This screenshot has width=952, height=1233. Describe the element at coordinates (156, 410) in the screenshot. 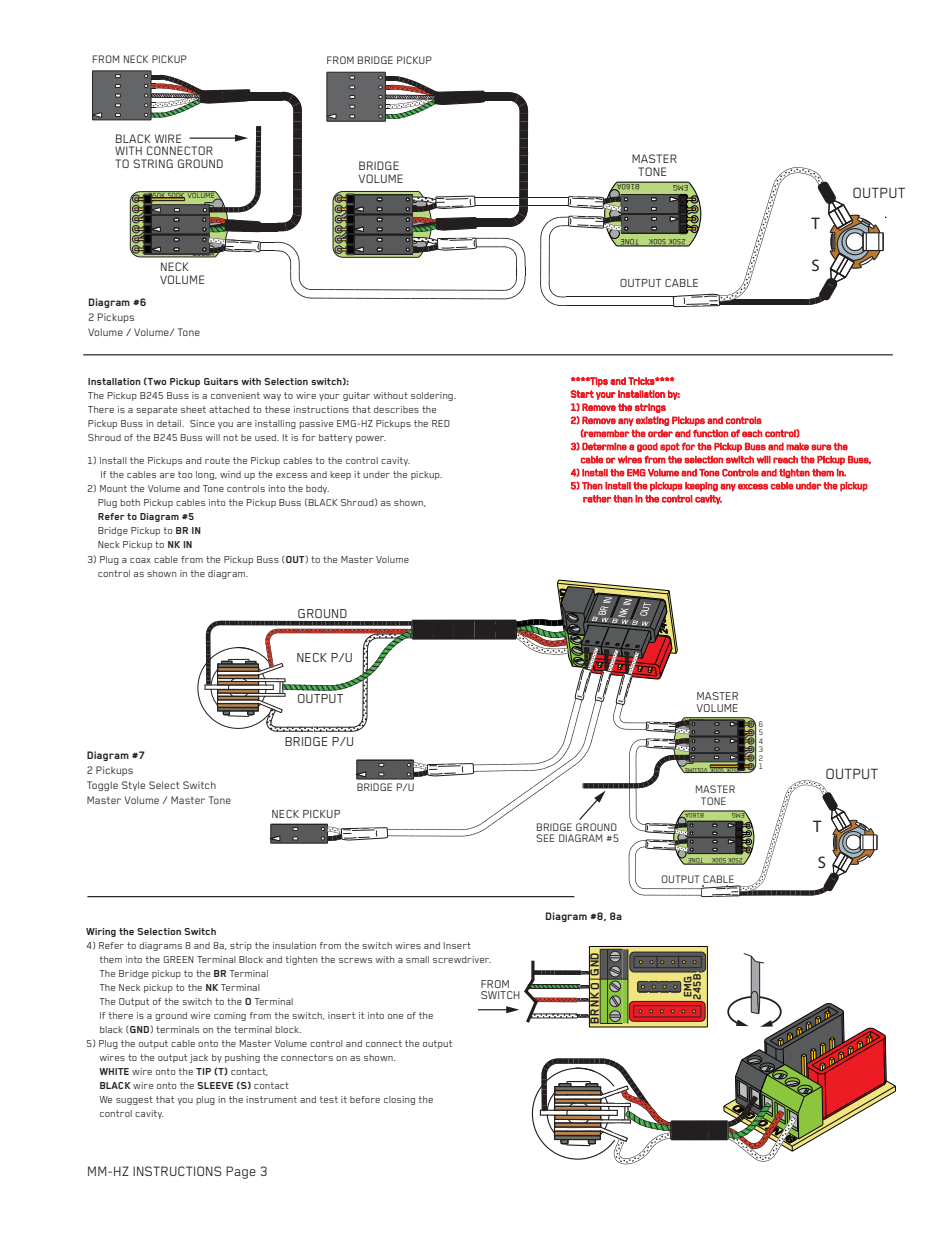

I see `separate` at that location.
